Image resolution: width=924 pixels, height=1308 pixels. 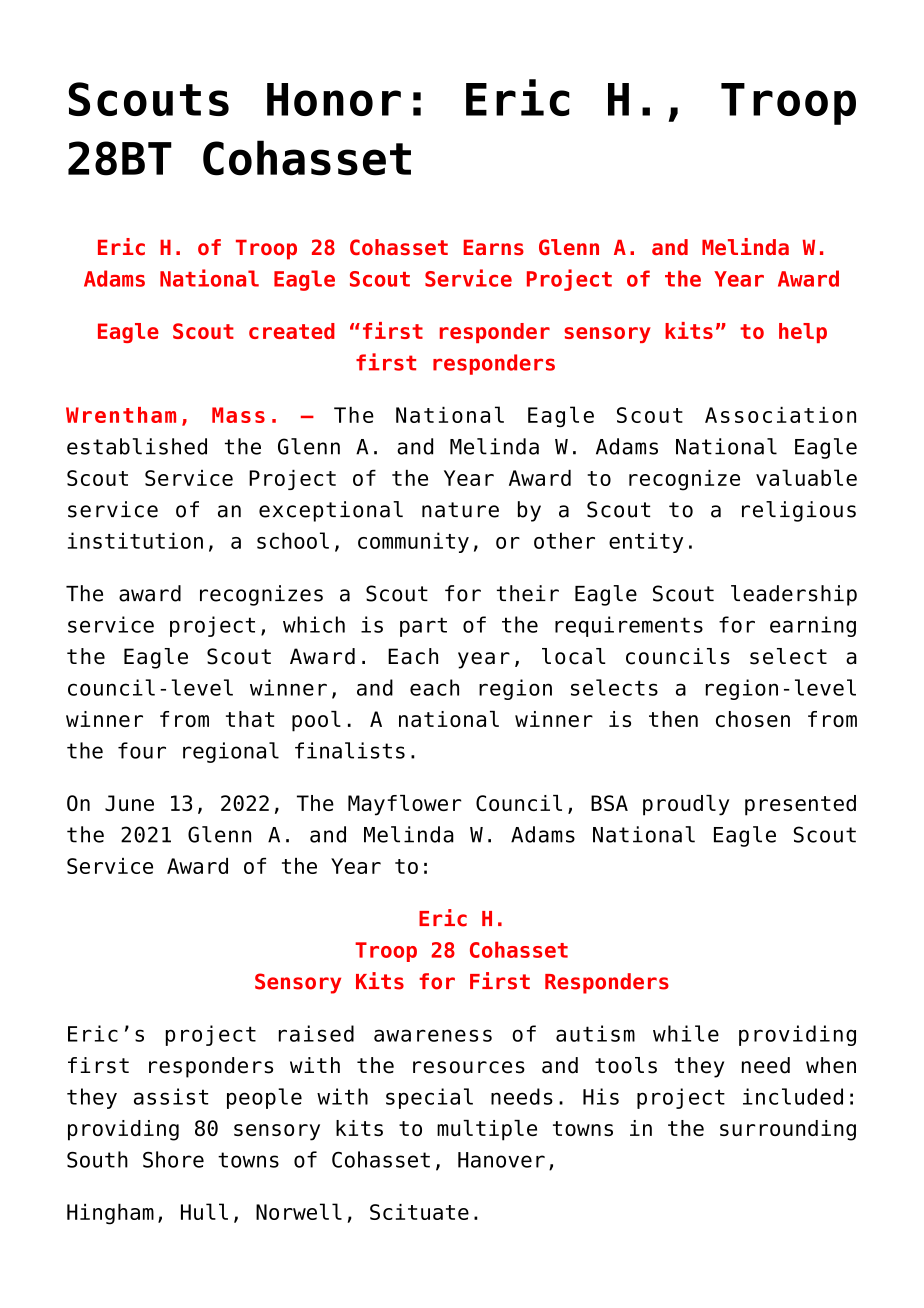 What do you see at coordinates (803, 333) in the document?
I see `help` at bounding box center [803, 333].
